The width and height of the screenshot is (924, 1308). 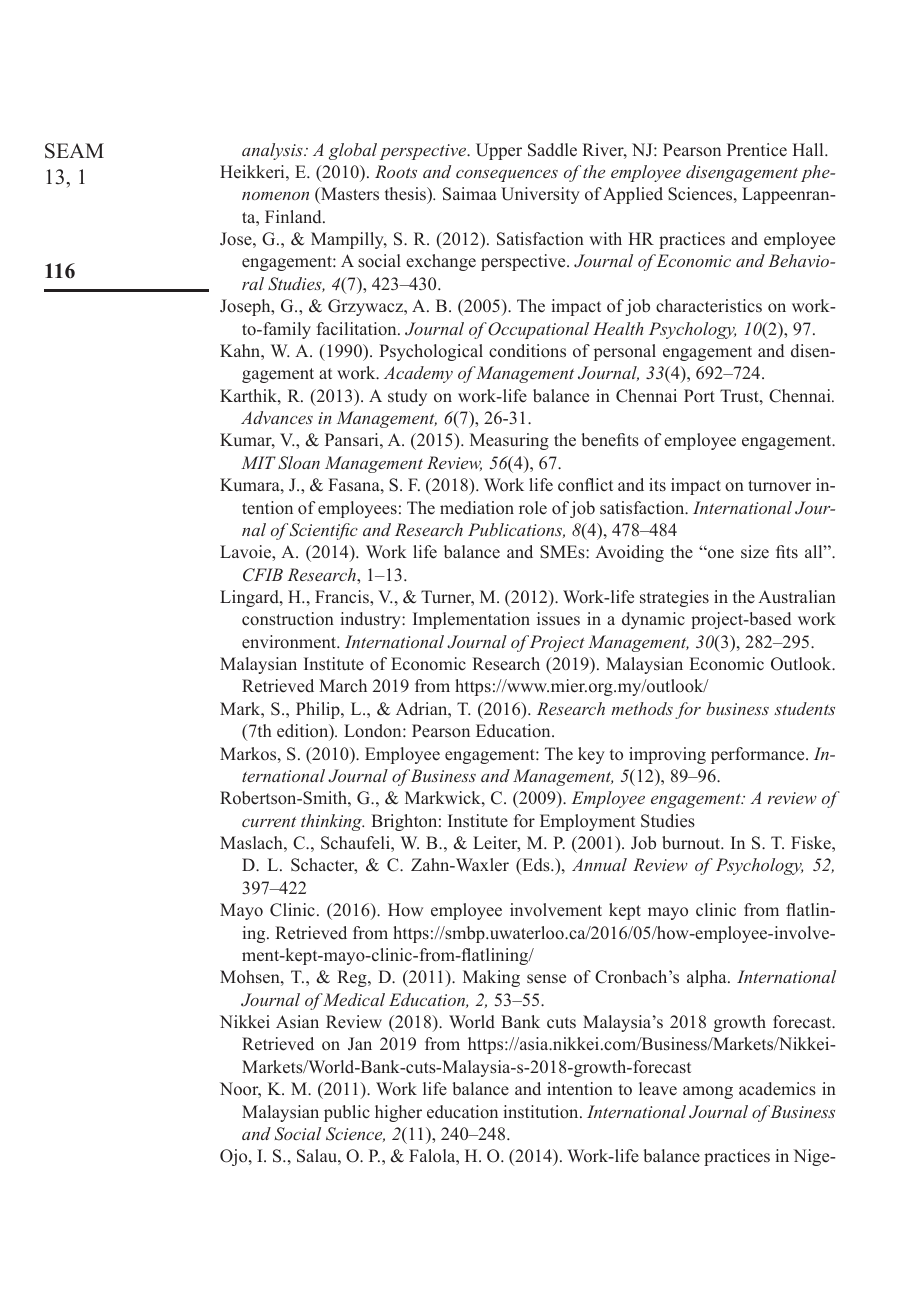 What do you see at coordinates (779, 486) in the screenshot?
I see `turnover` at bounding box center [779, 486].
